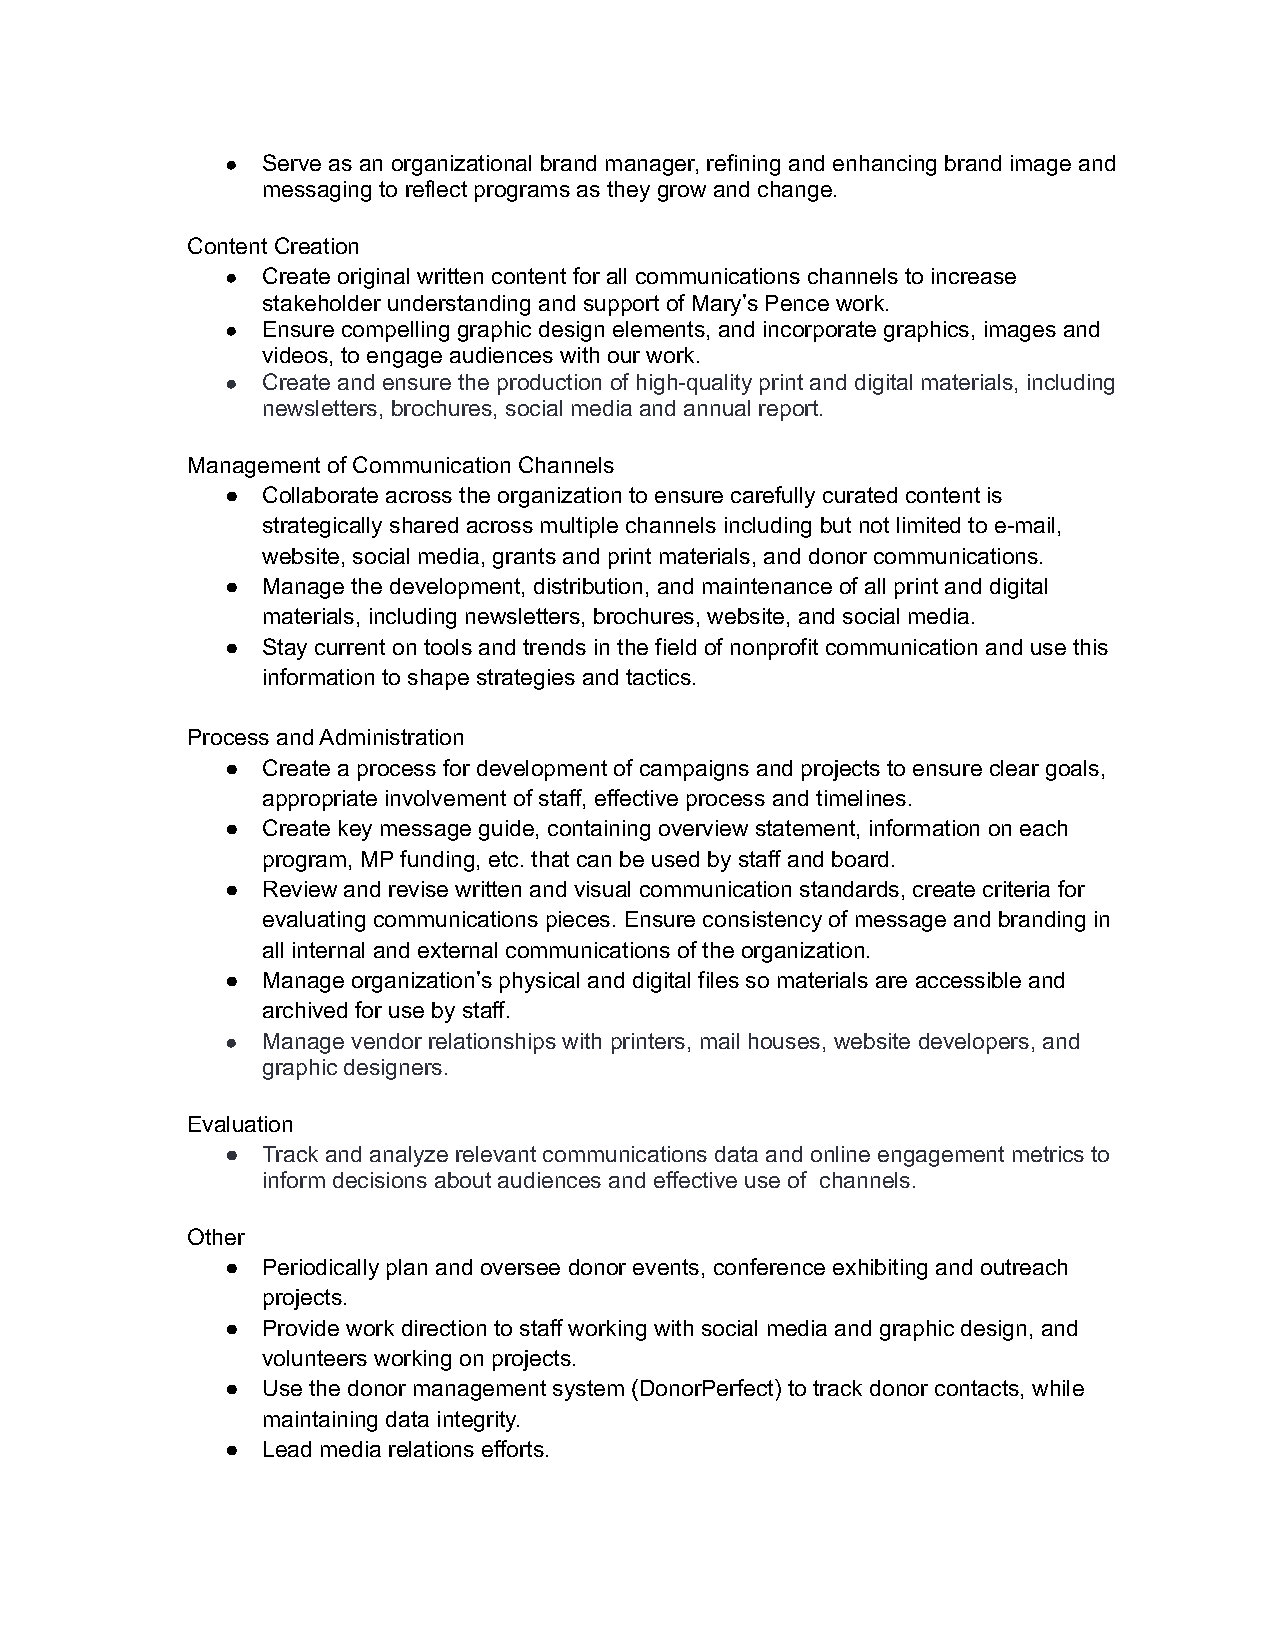  What do you see at coordinates (784, 1041) in the page?
I see `houses` at bounding box center [784, 1041].
